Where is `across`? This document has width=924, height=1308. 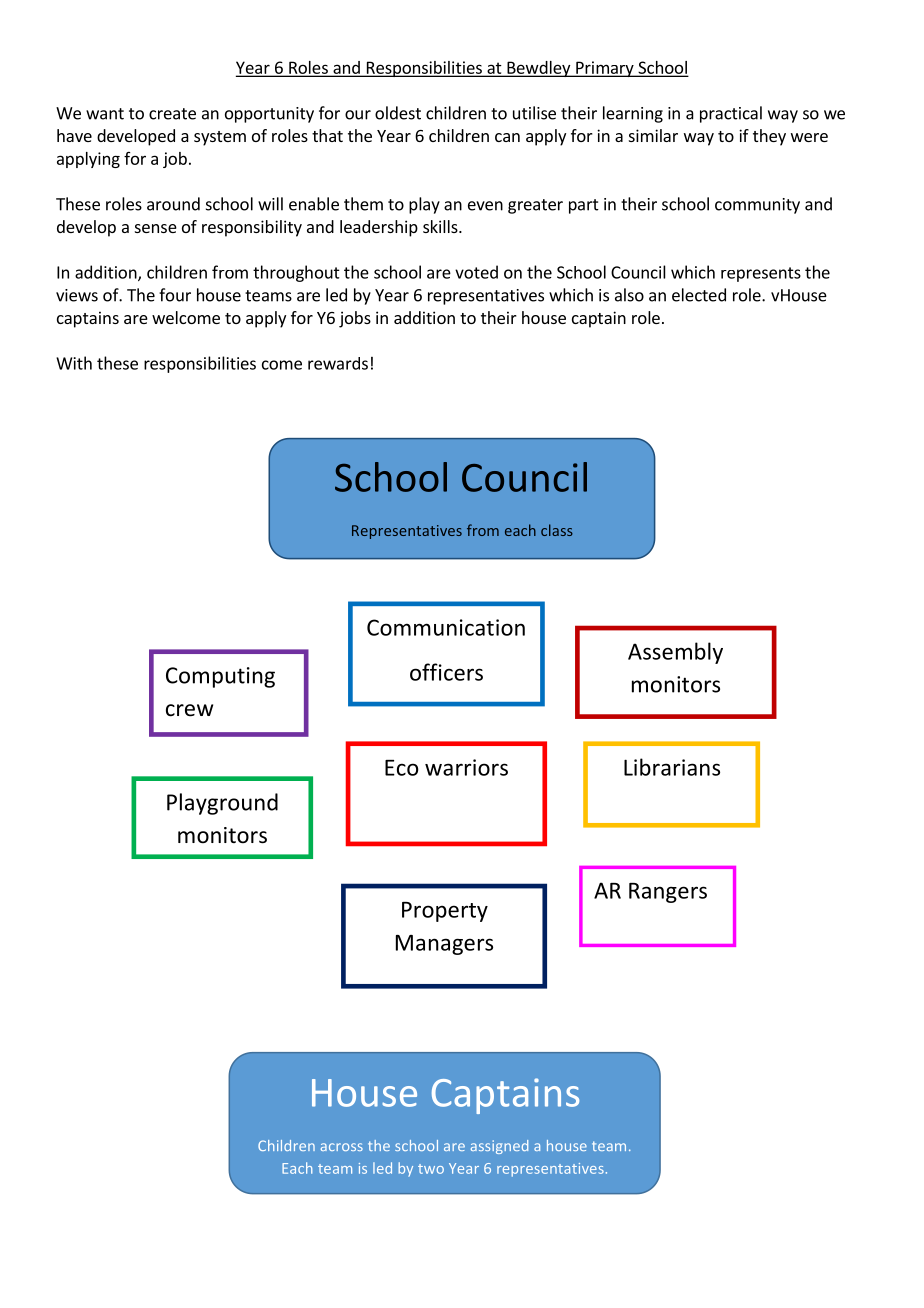 across is located at coordinates (342, 1147).
